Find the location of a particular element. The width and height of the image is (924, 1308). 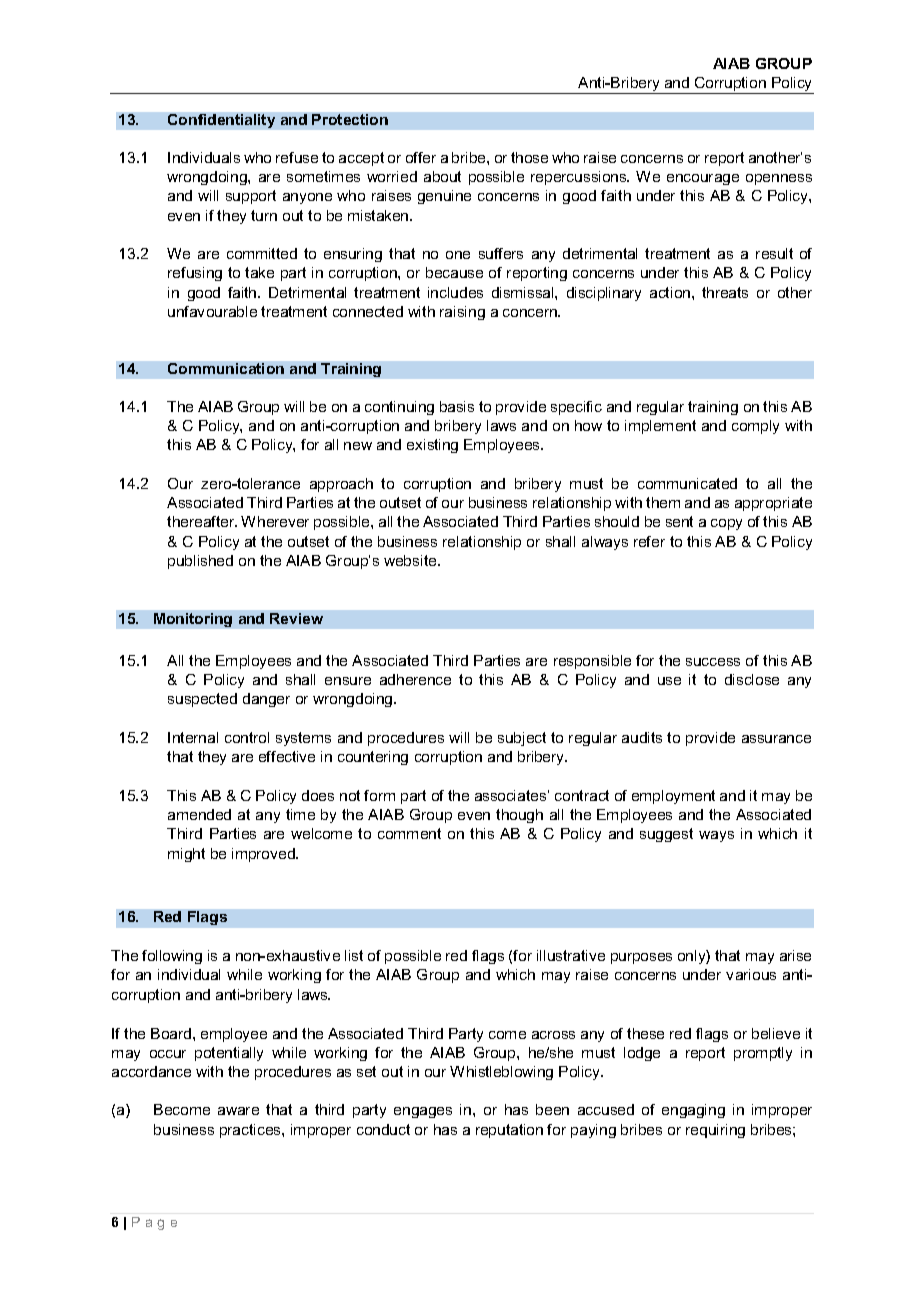

adherence is located at coordinates (415, 679).
